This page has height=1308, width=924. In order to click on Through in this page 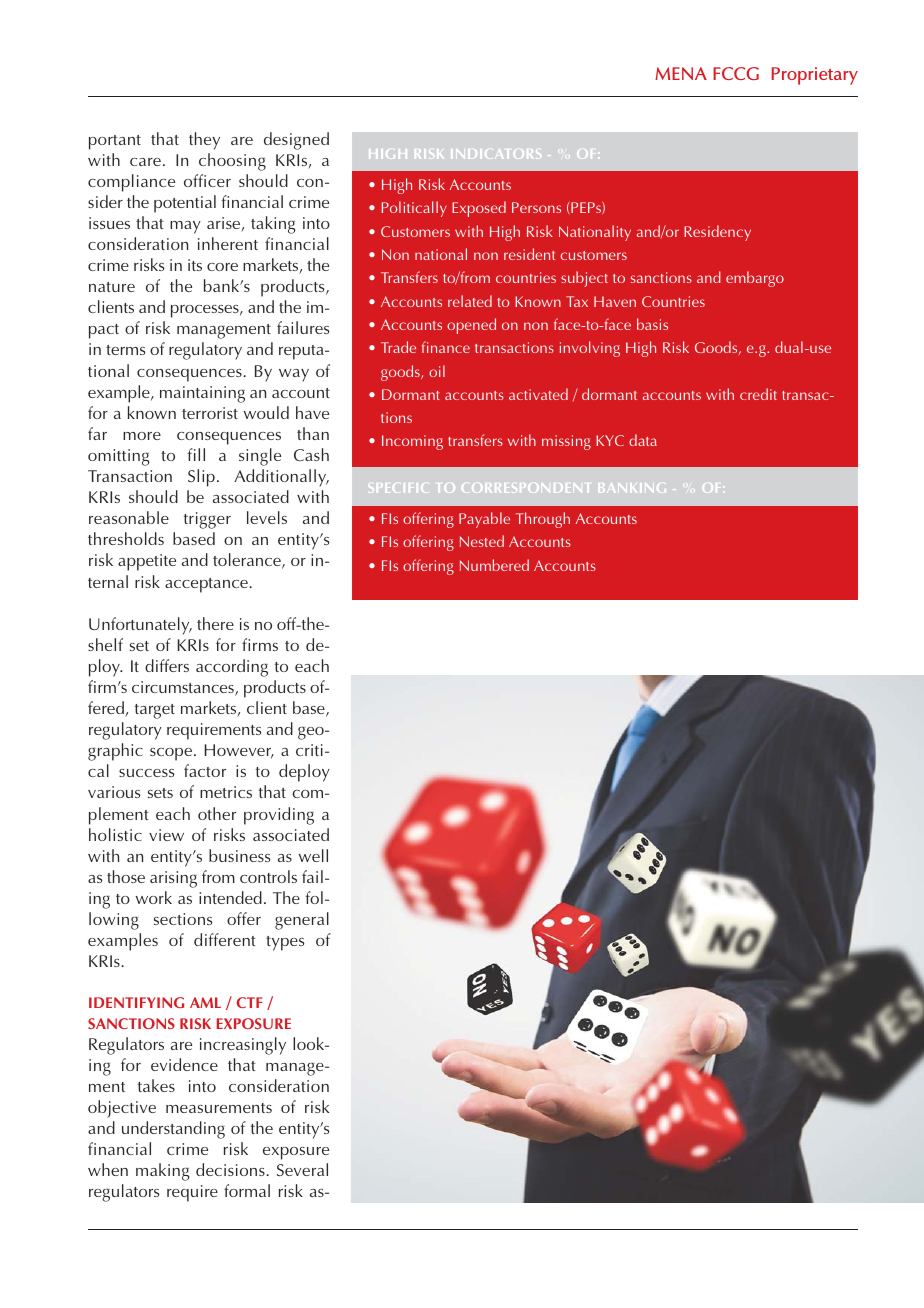, I will do `click(543, 520)`.
